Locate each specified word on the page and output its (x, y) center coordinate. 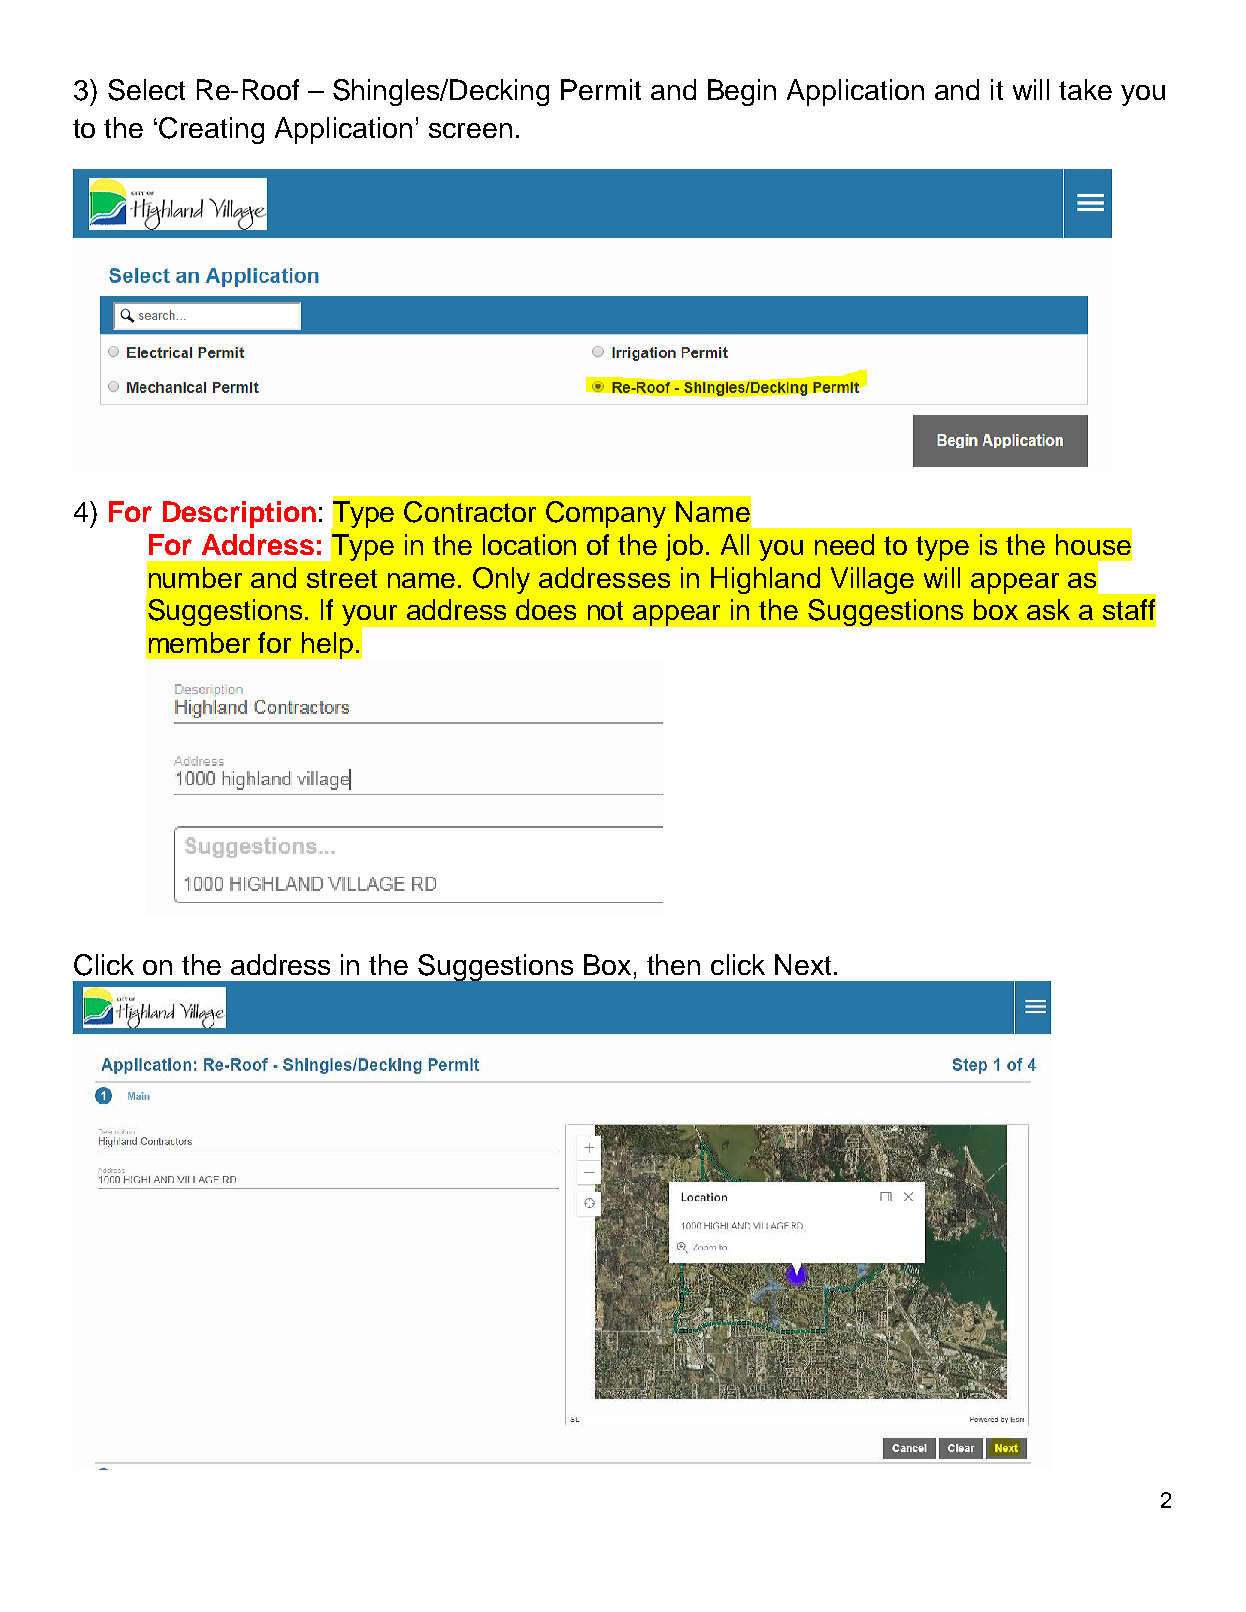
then (673, 964)
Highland (765, 580)
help (327, 645)
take (1085, 89)
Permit (601, 89)
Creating (211, 130)
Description (239, 514)
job (684, 547)
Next (803, 964)
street (342, 578)
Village (872, 580)
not (605, 610)
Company (606, 514)
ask (1048, 609)
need (844, 544)
